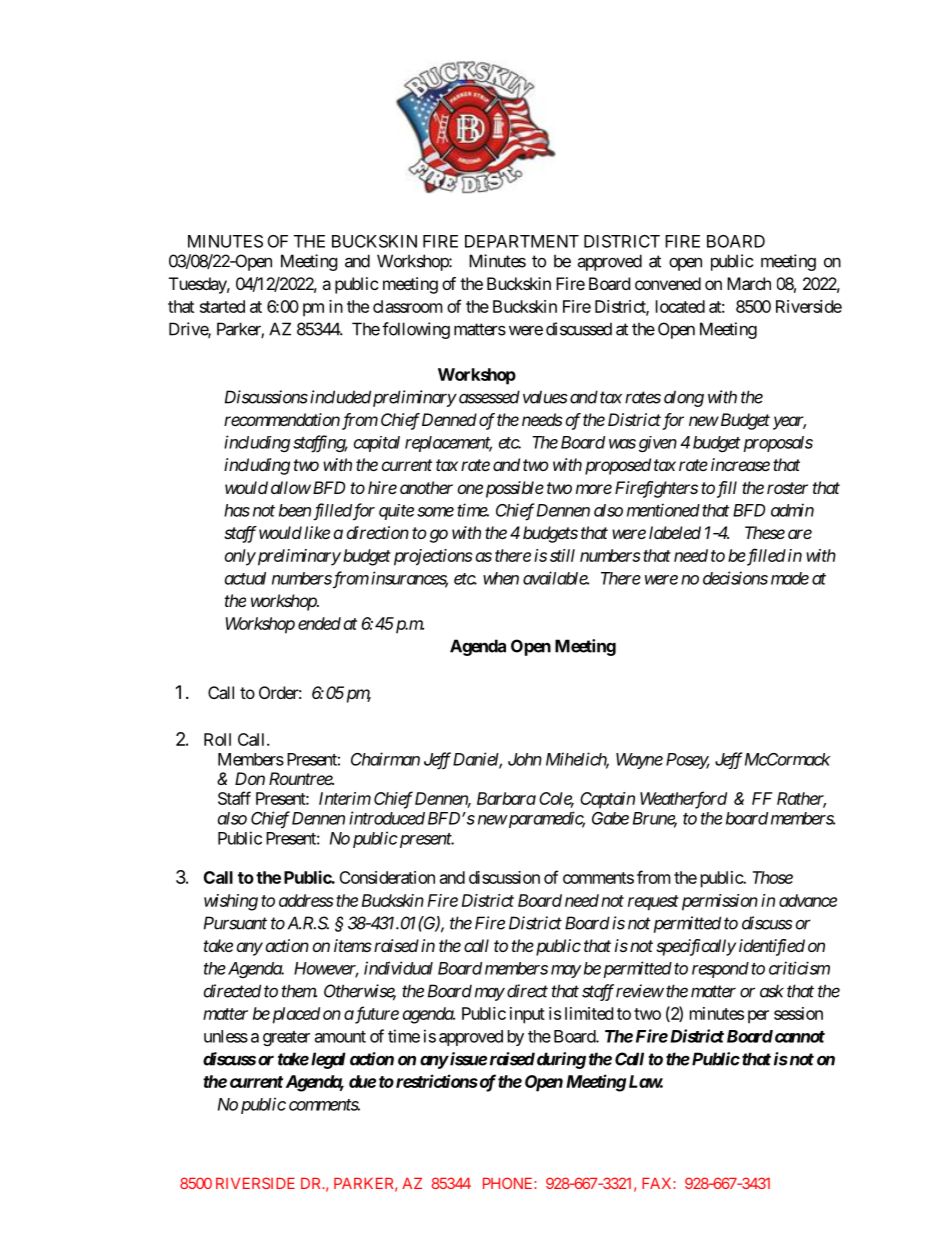 The height and width of the screenshot is (1233, 952). I want to click on March, so click(749, 283).
